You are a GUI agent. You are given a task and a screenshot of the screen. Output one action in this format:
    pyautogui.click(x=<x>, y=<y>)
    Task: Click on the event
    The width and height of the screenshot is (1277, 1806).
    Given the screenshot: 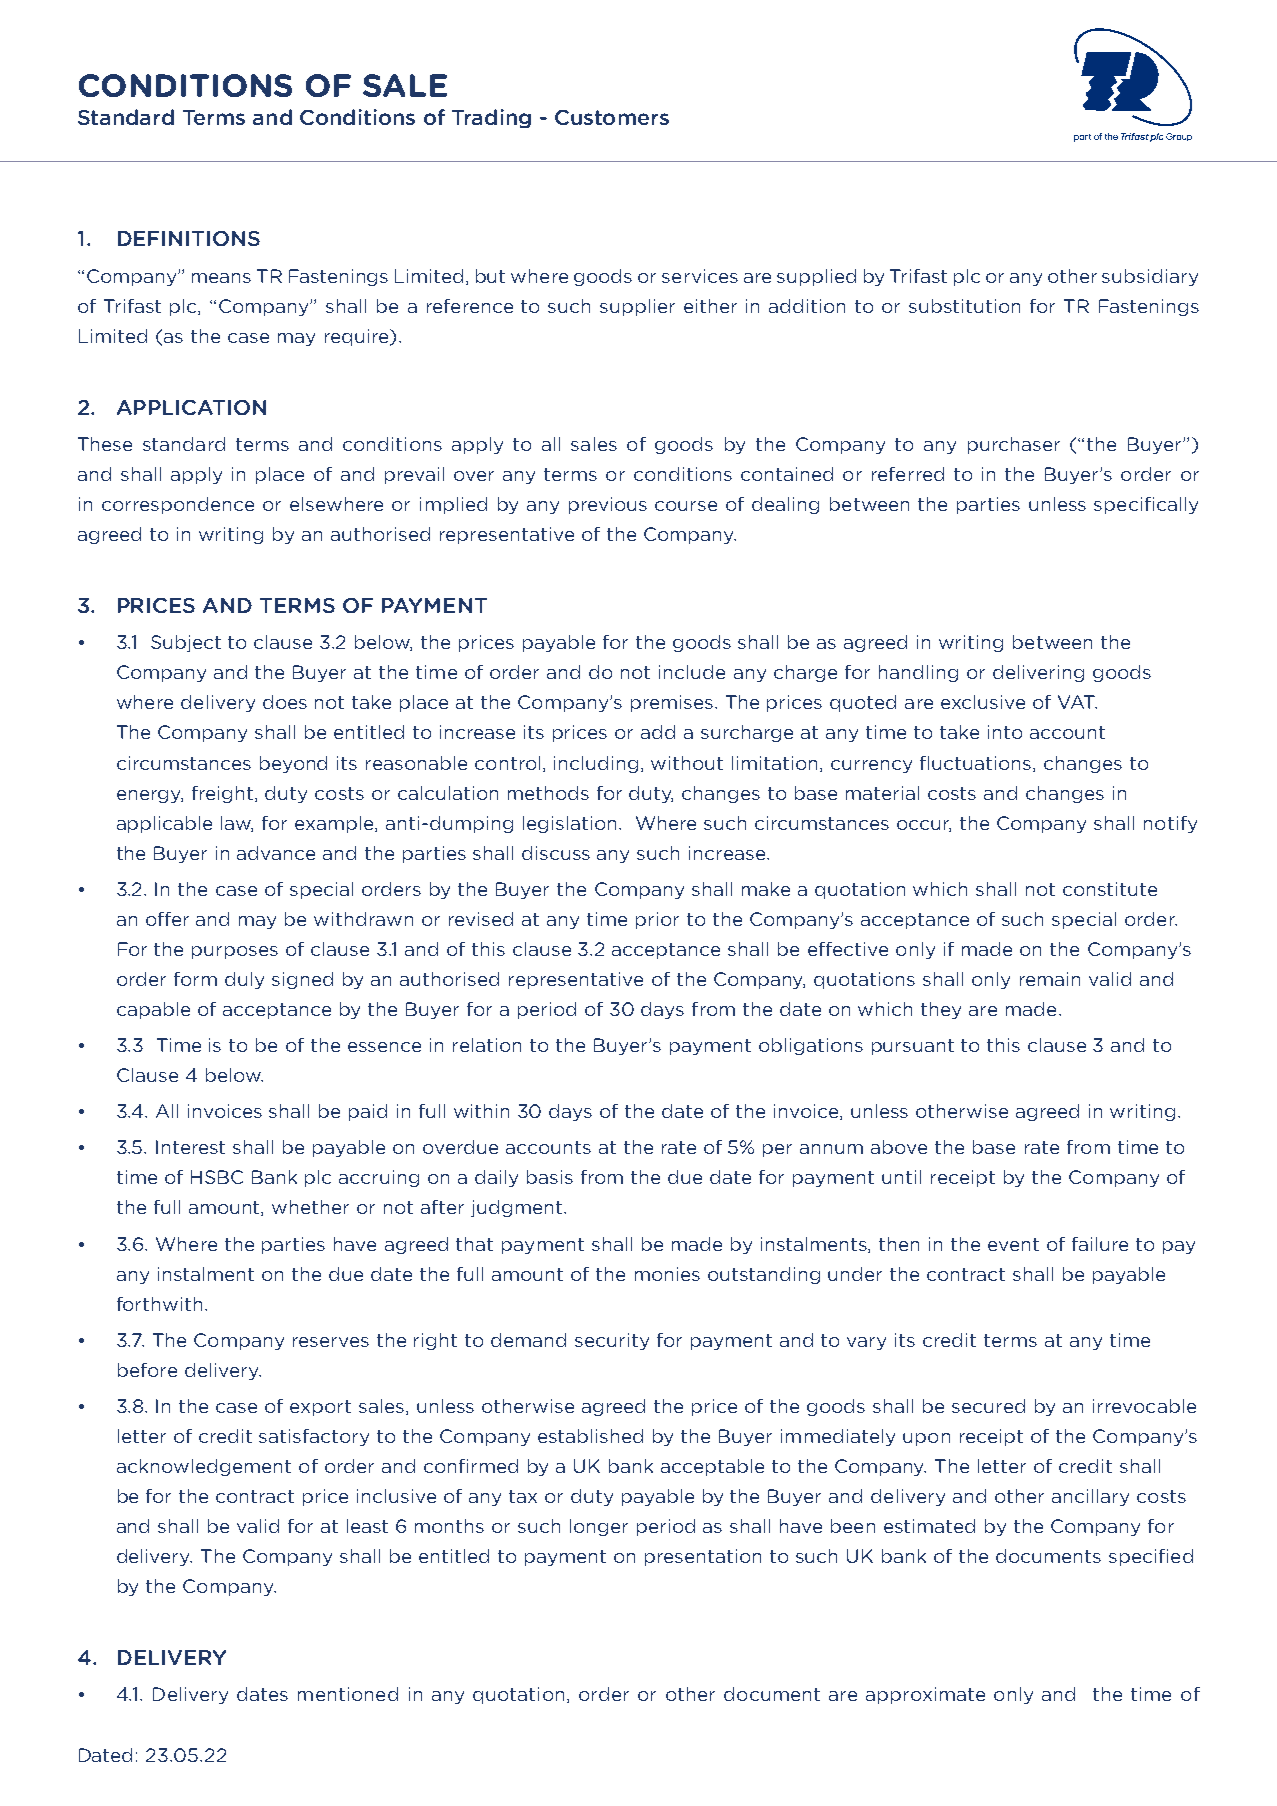 What is the action you would take?
    pyautogui.click(x=1013, y=1244)
